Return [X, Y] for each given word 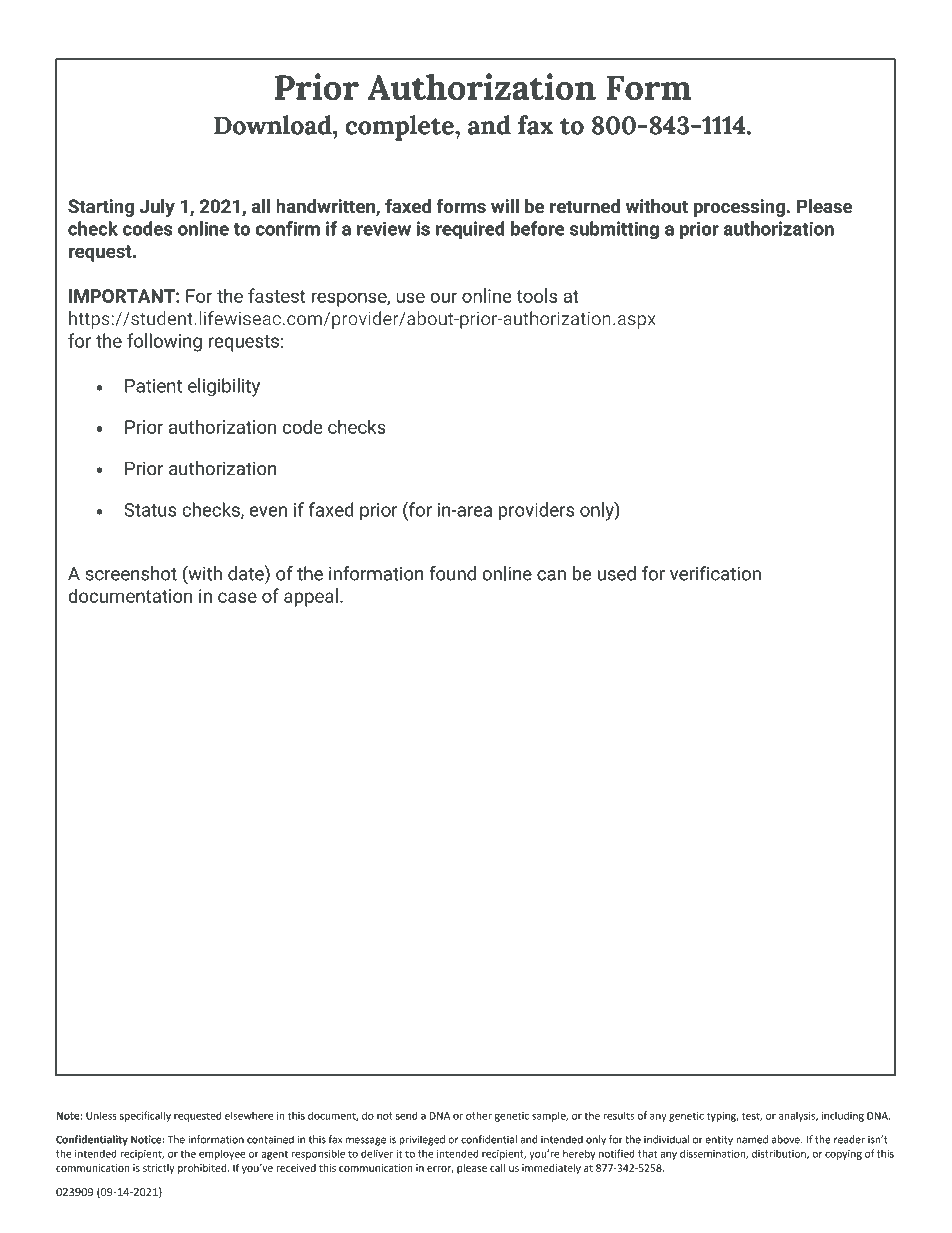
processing [739, 208]
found [452, 573]
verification [715, 573]
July [157, 207]
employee [222, 1154]
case [237, 597]
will [505, 205]
